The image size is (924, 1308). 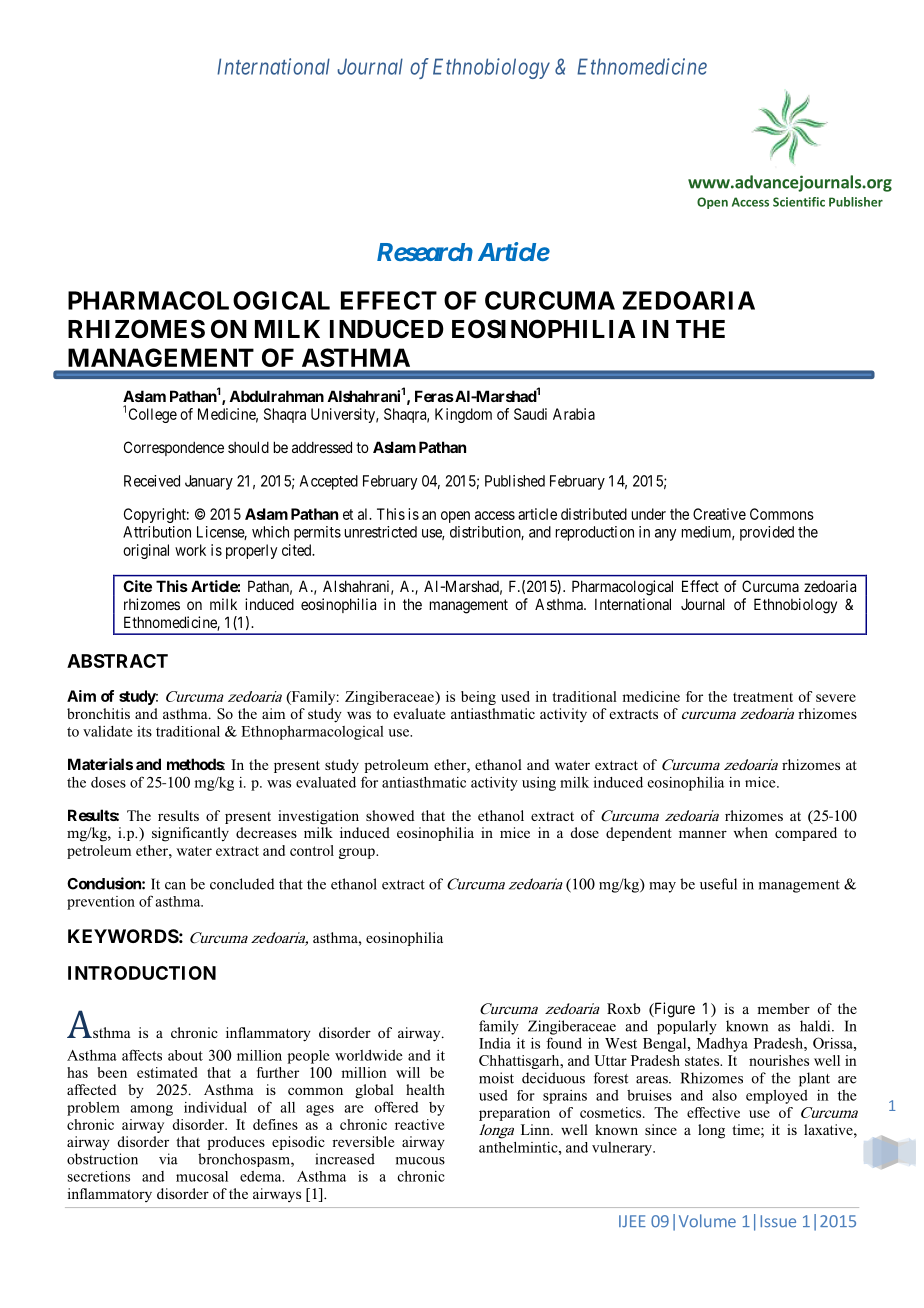 What do you see at coordinates (799, 202) in the document?
I see `Scientific` at bounding box center [799, 202].
